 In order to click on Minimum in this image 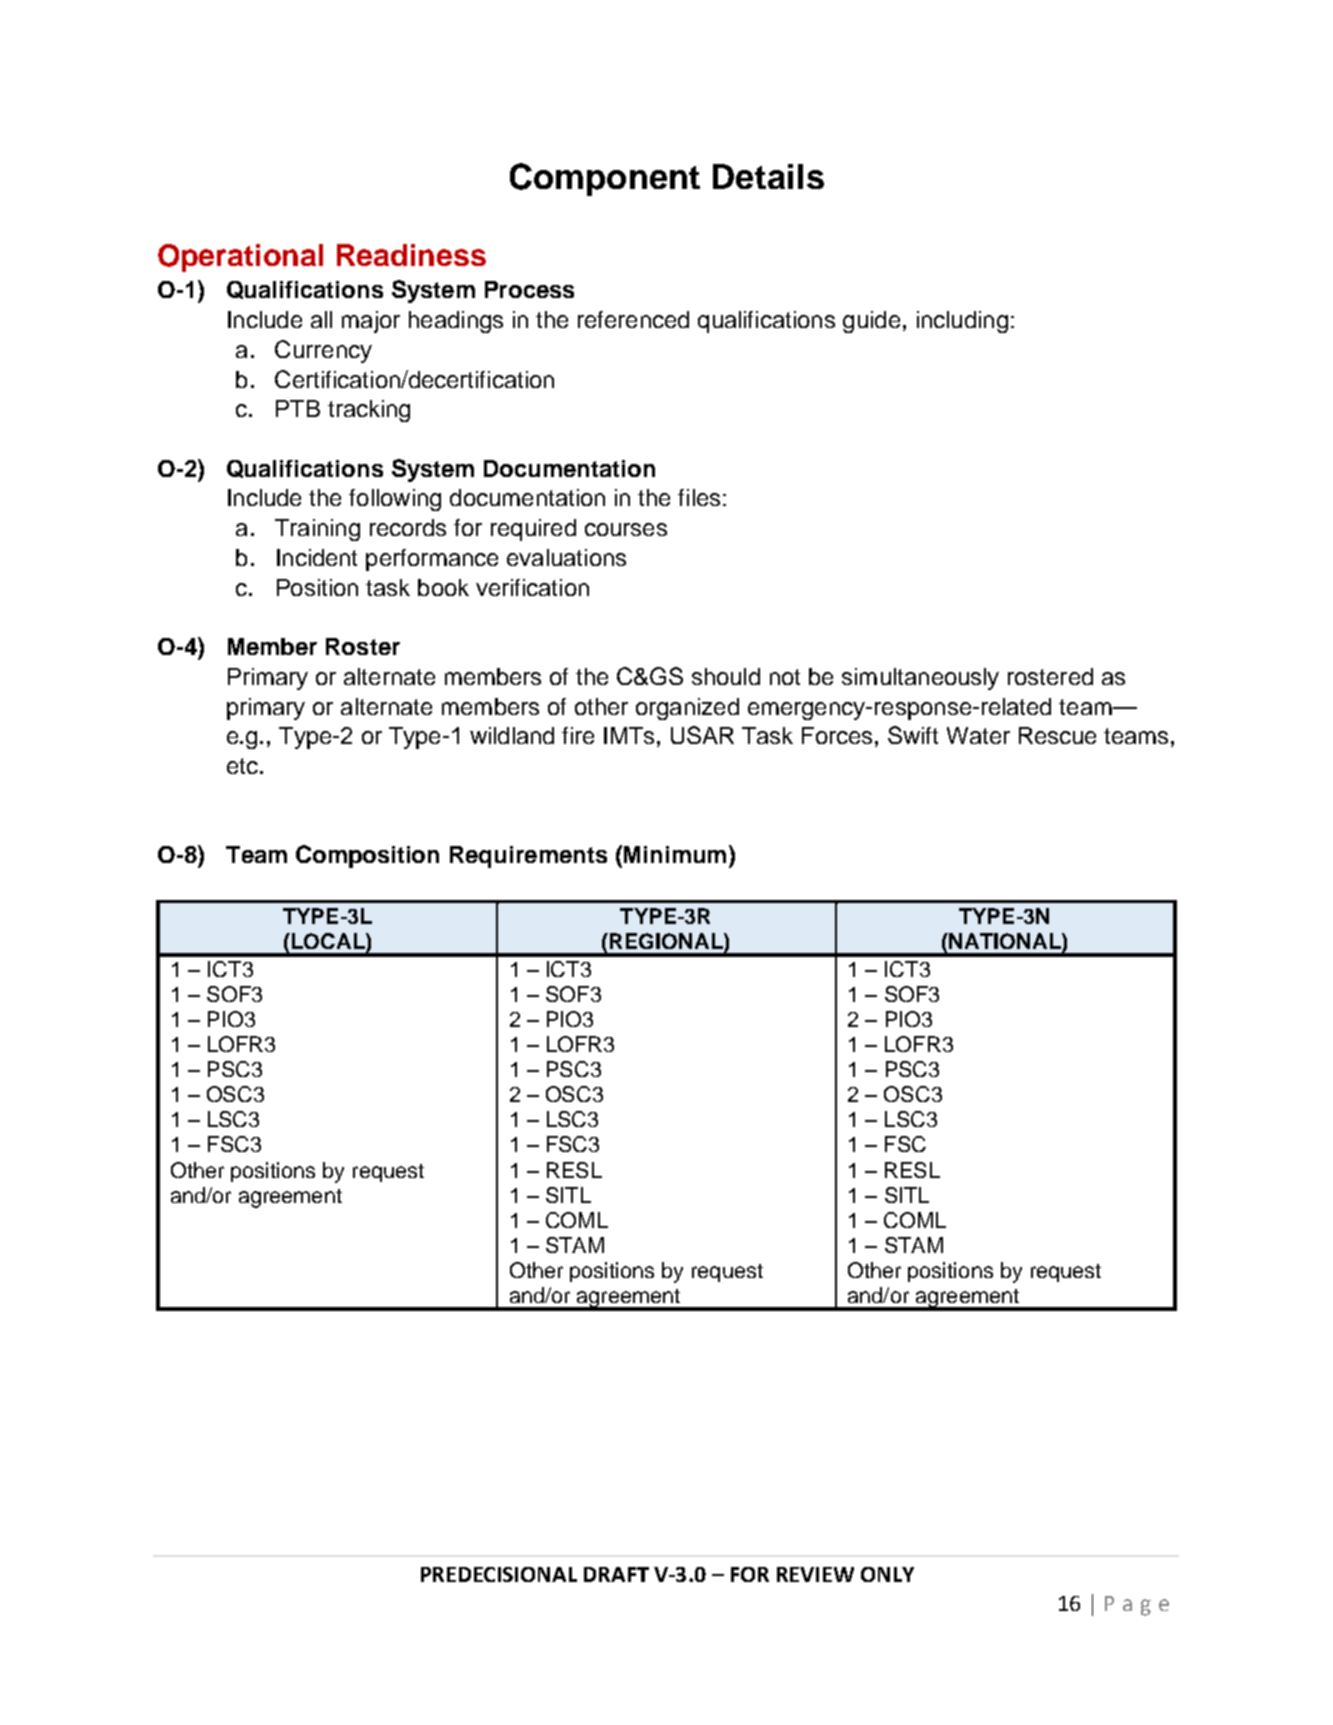, I will do `click(675, 854)`.
